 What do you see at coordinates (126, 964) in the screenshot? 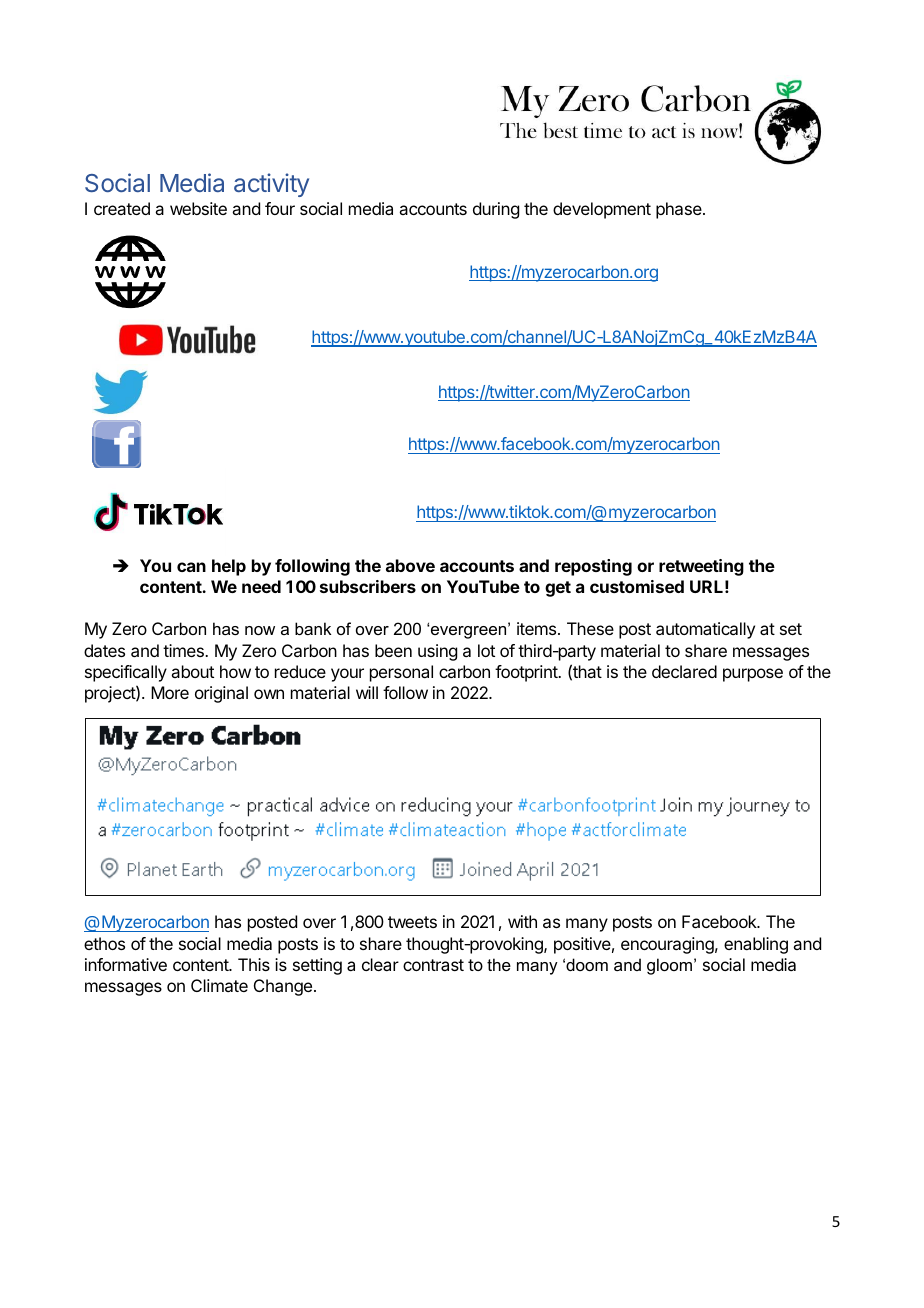
I see `informative` at bounding box center [126, 964].
